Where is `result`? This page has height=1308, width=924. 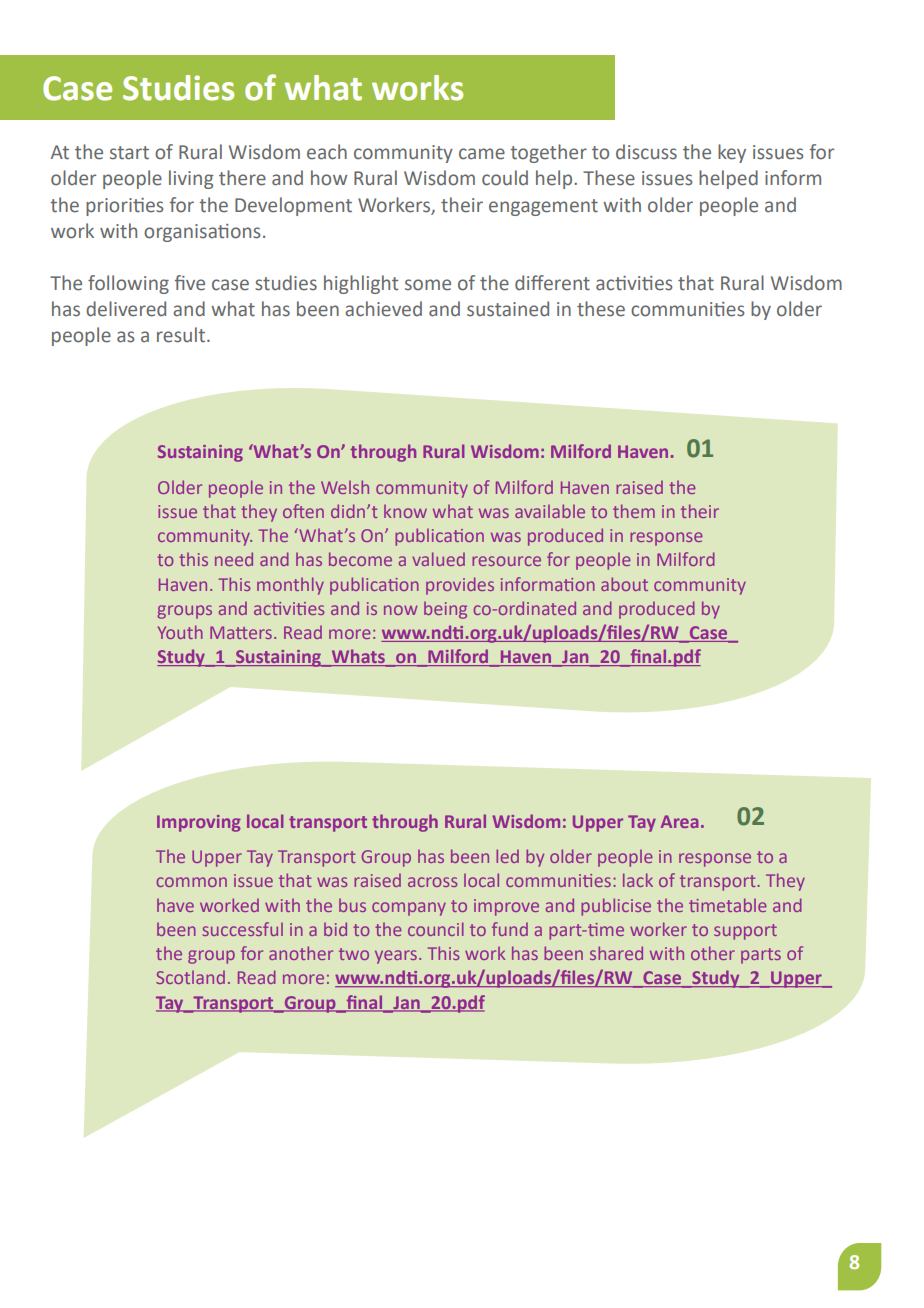 result is located at coordinates (182, 335).
